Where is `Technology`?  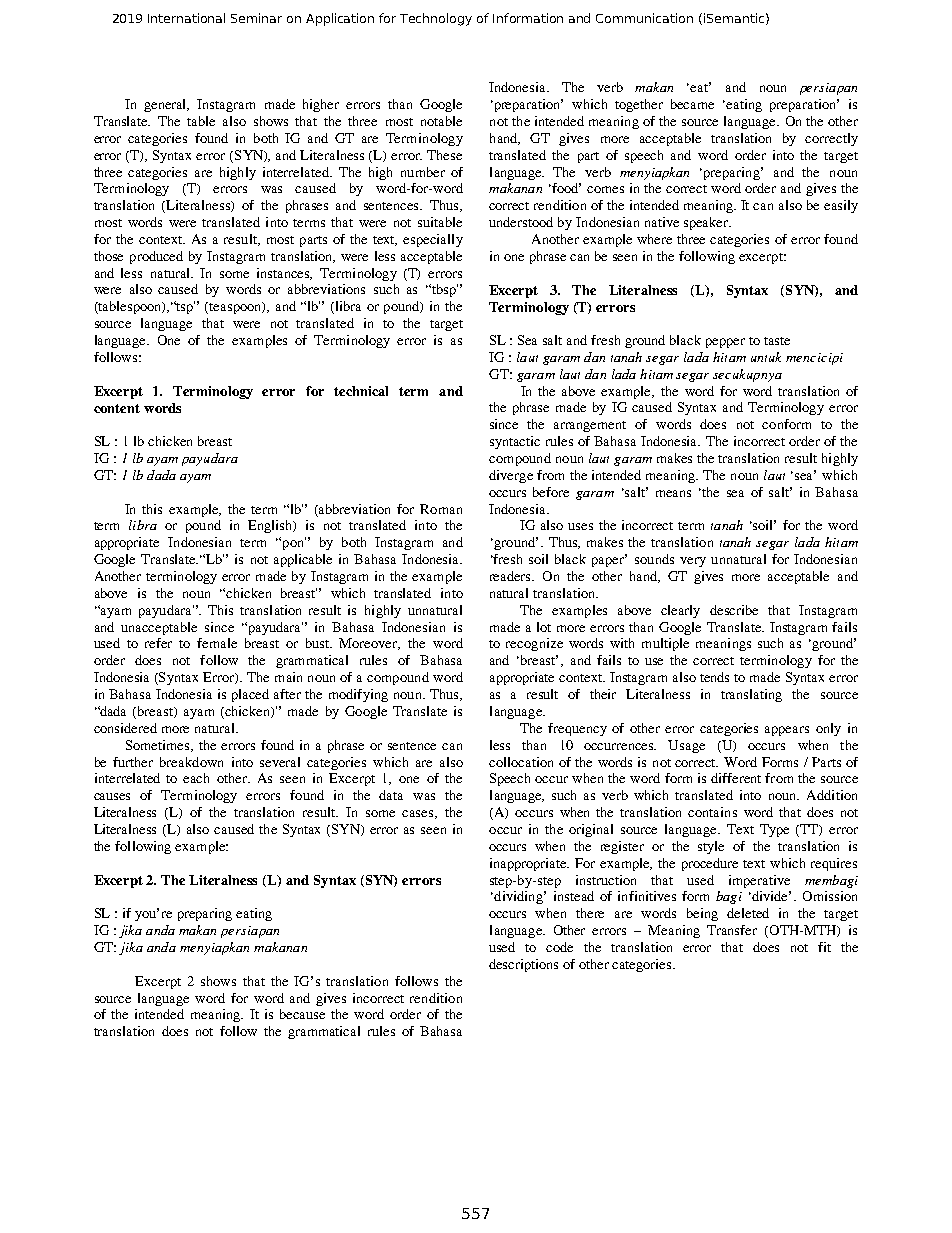 Technology is located at coordinates (436, 19).
